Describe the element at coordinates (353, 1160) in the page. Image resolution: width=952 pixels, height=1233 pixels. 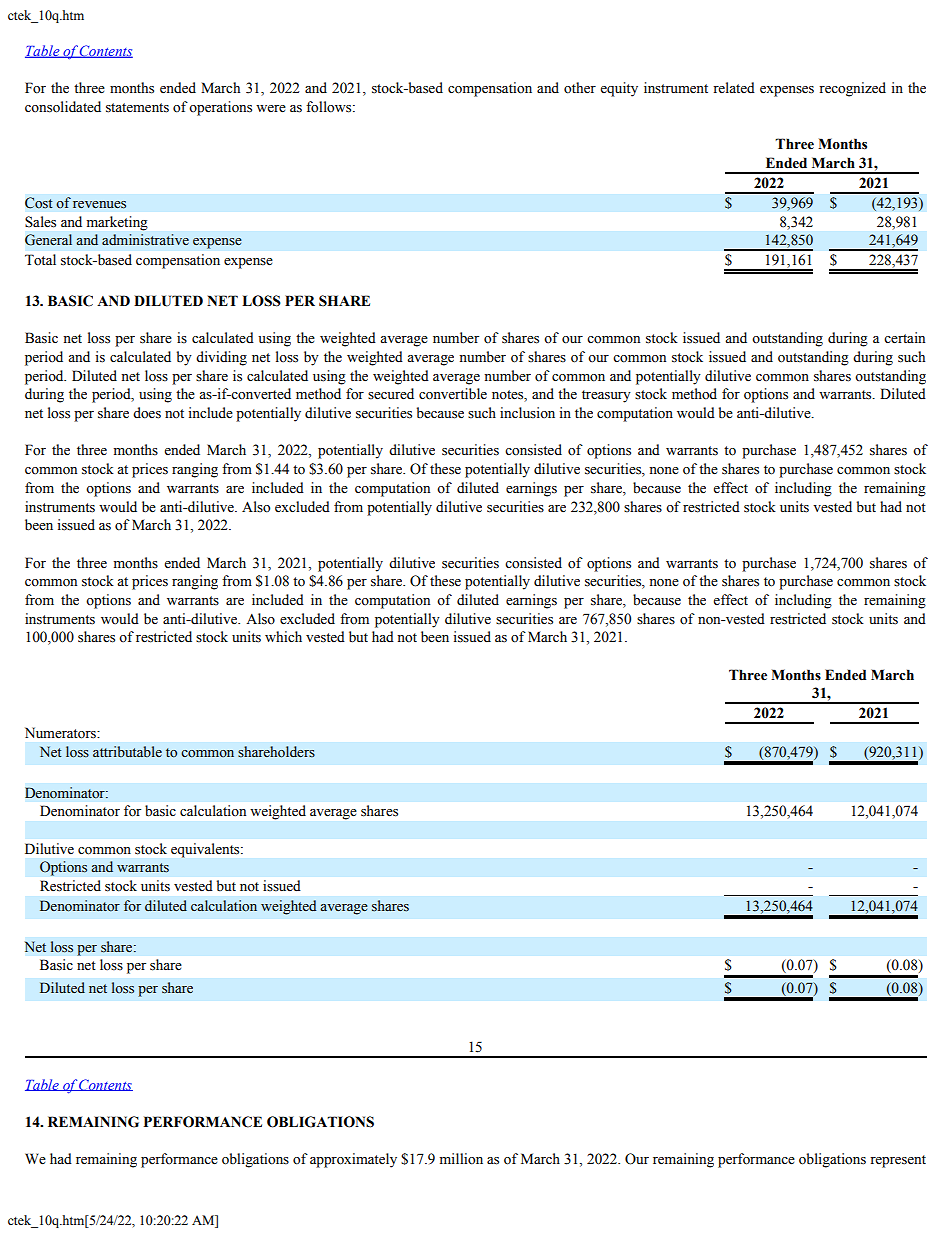
I see `approximately` at that location.
